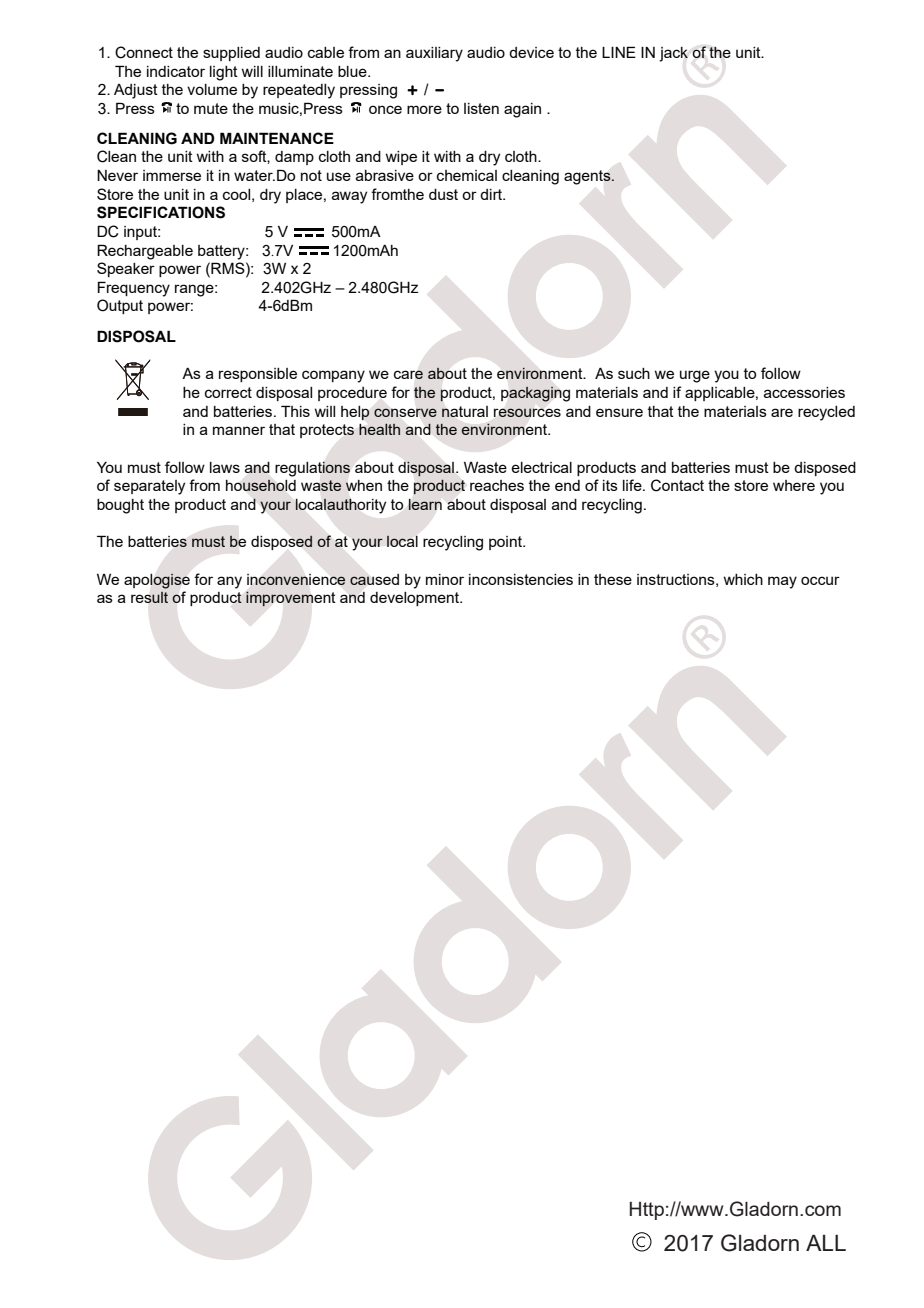 The height and width of the document is (1308, 924). I want to click on urge, so click(695, 376).
